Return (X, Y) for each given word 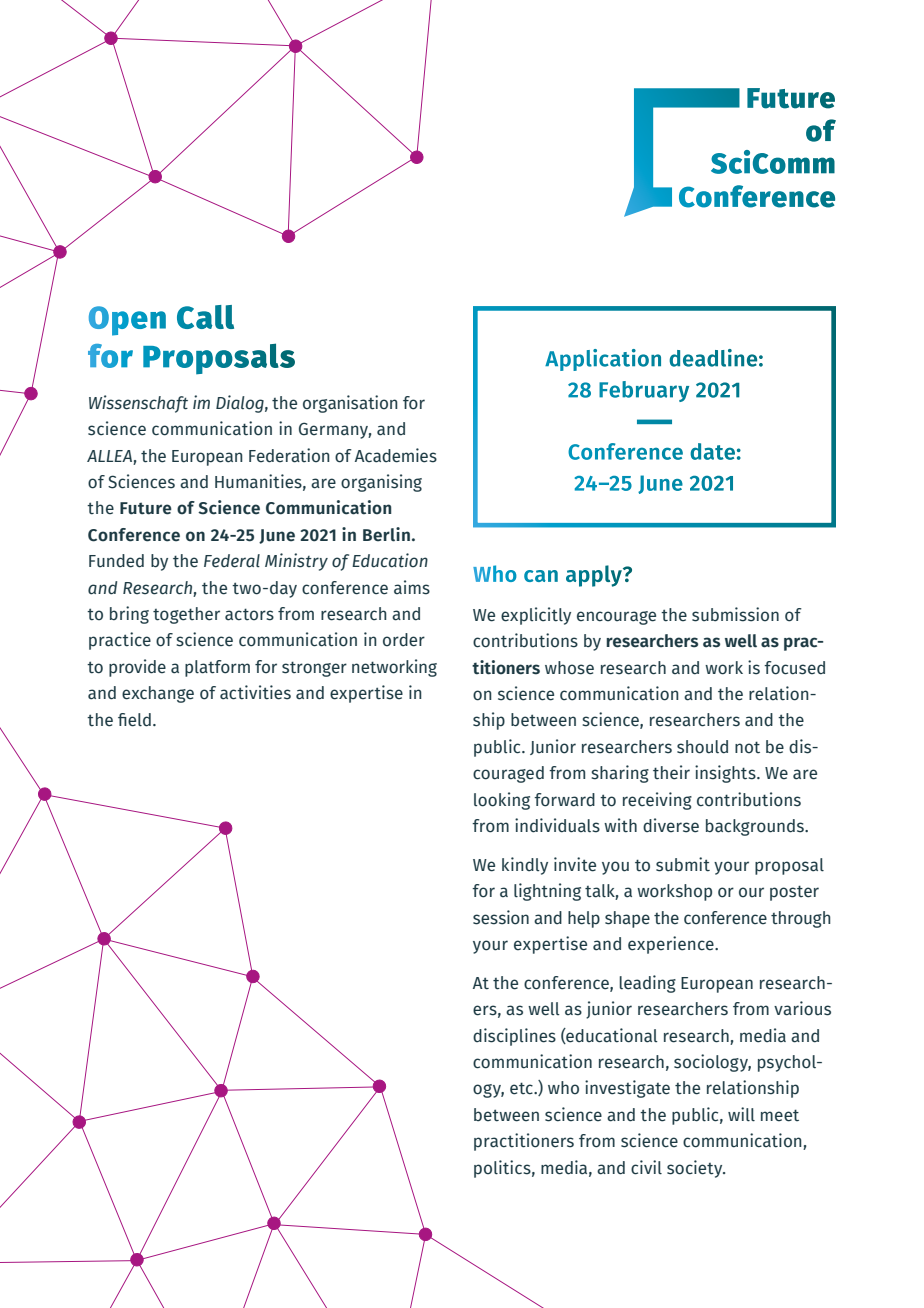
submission (735, 614)
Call (205, 317)
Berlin (386, 534)
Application (603, 360)
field (134, 720)
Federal (232, 561)
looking (502, 801)
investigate (627, 1089)
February (644, 391)
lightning (547, 892)
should (702, 747)
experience (672, 945)
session (501, 917)
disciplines (514, 1037)
